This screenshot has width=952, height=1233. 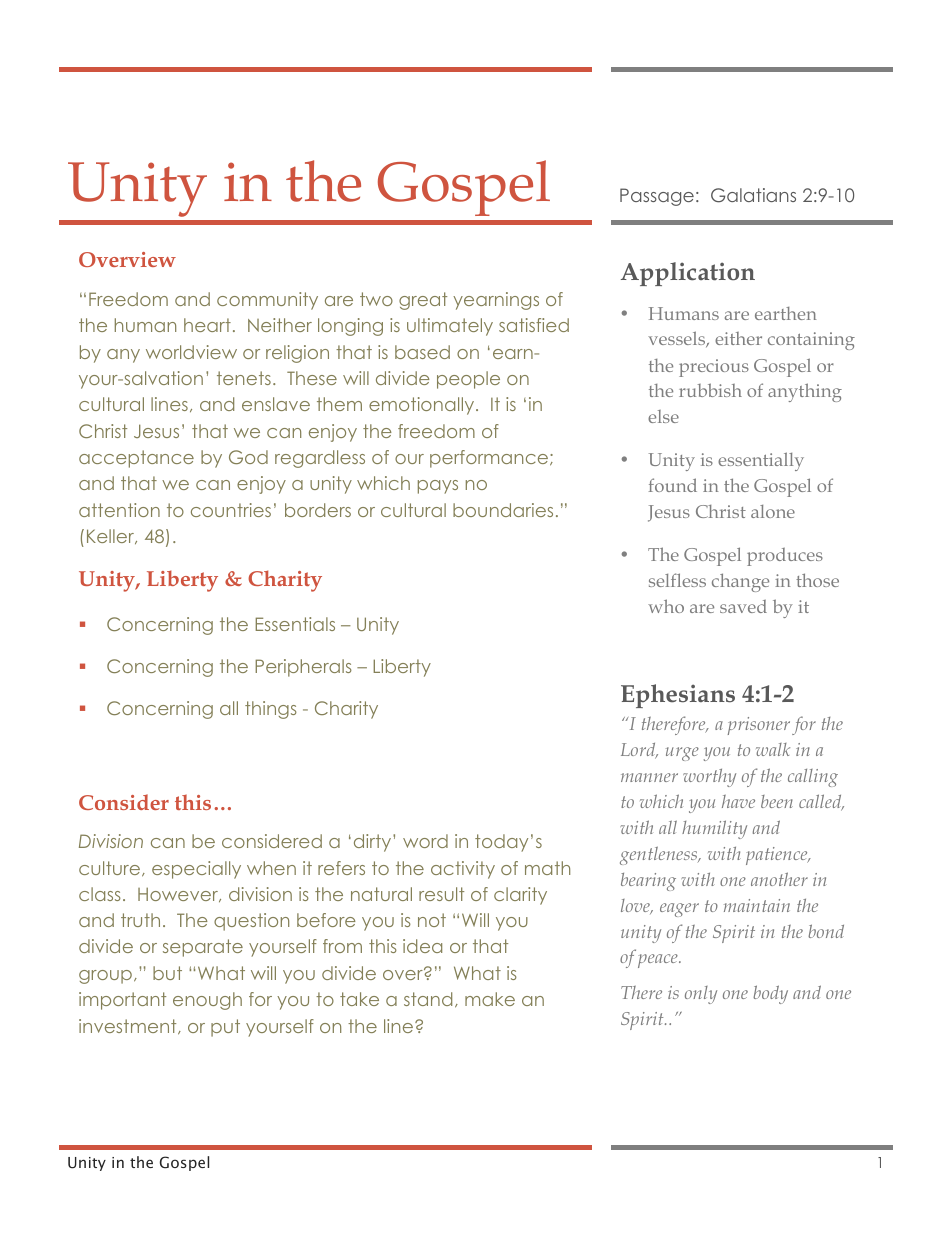 I want to click on essentially, so click(x=761, y=461).
